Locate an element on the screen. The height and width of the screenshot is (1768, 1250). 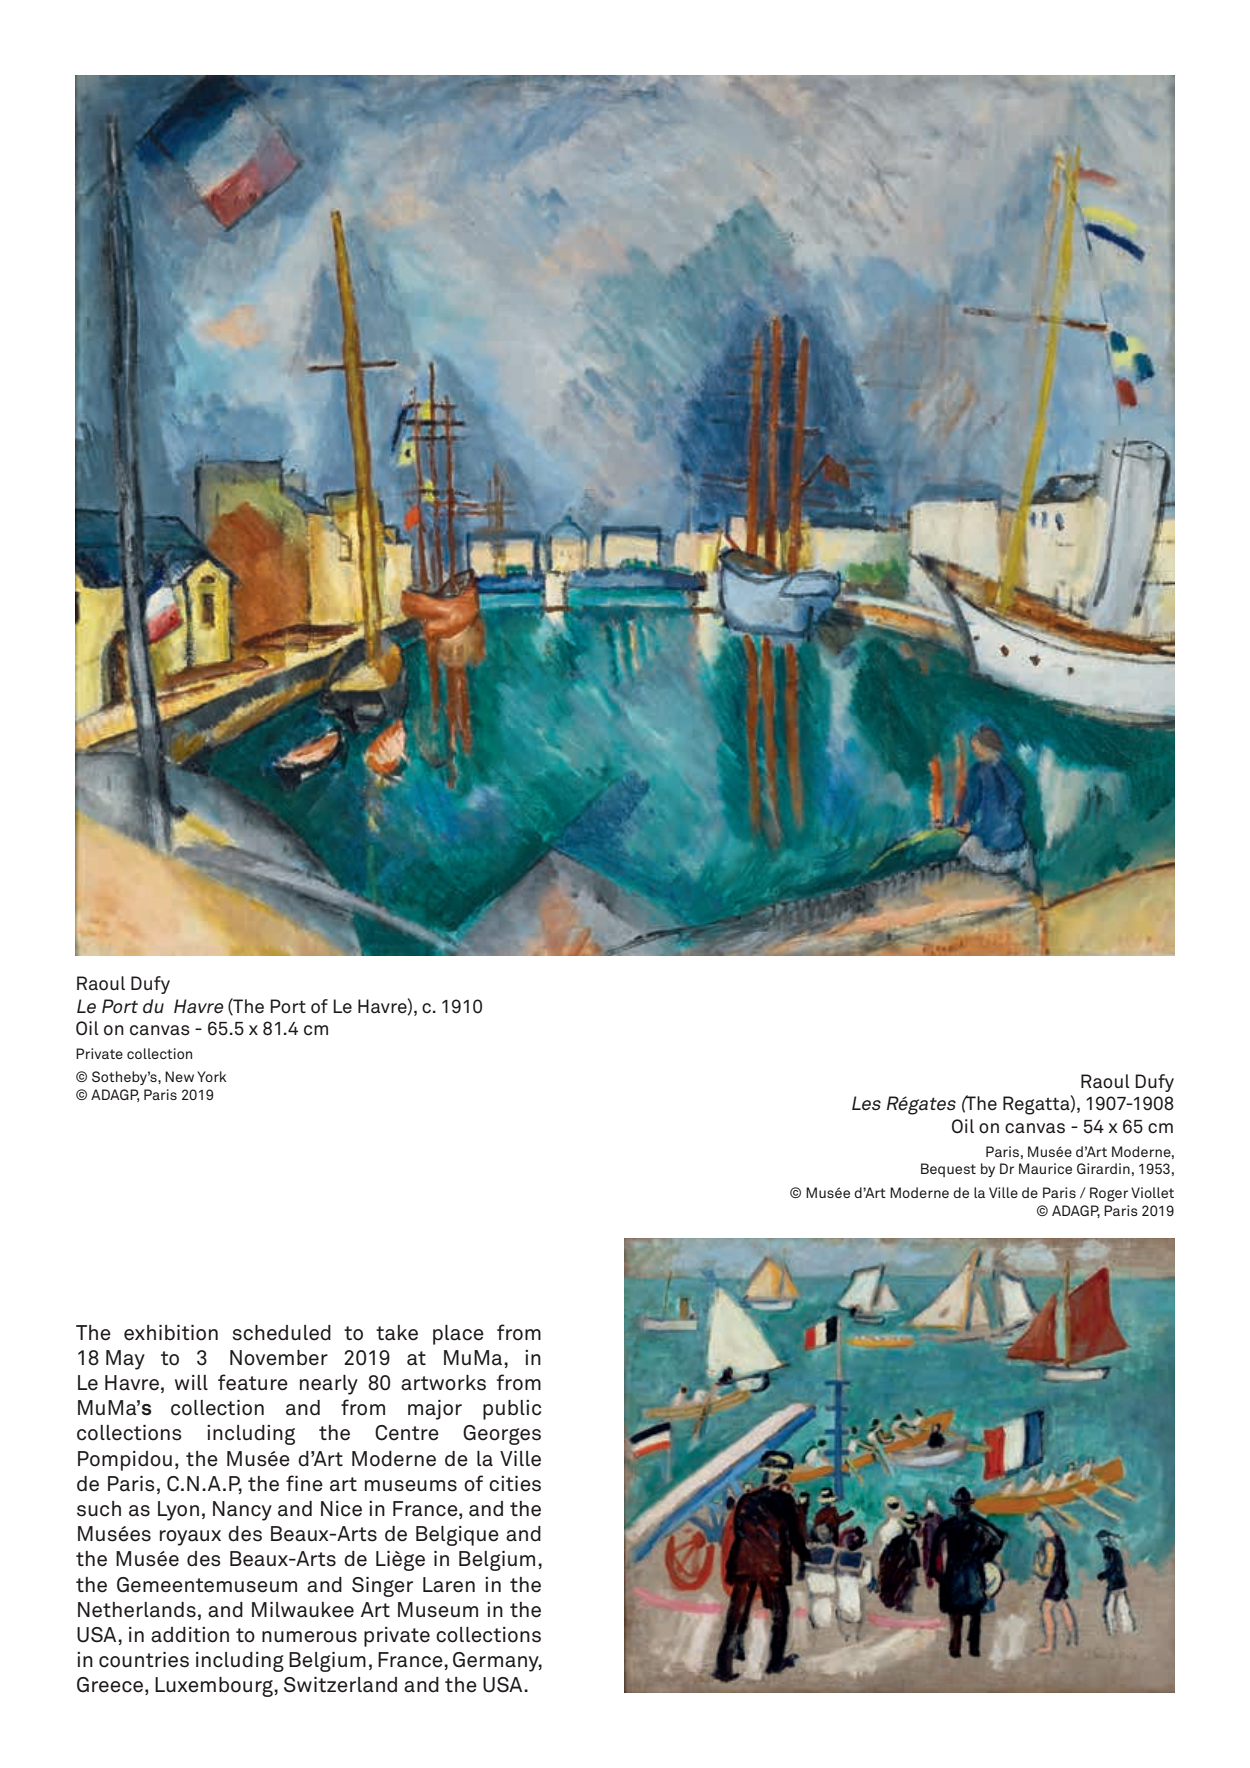
exhibition is located at coordinates (171, 1333).
